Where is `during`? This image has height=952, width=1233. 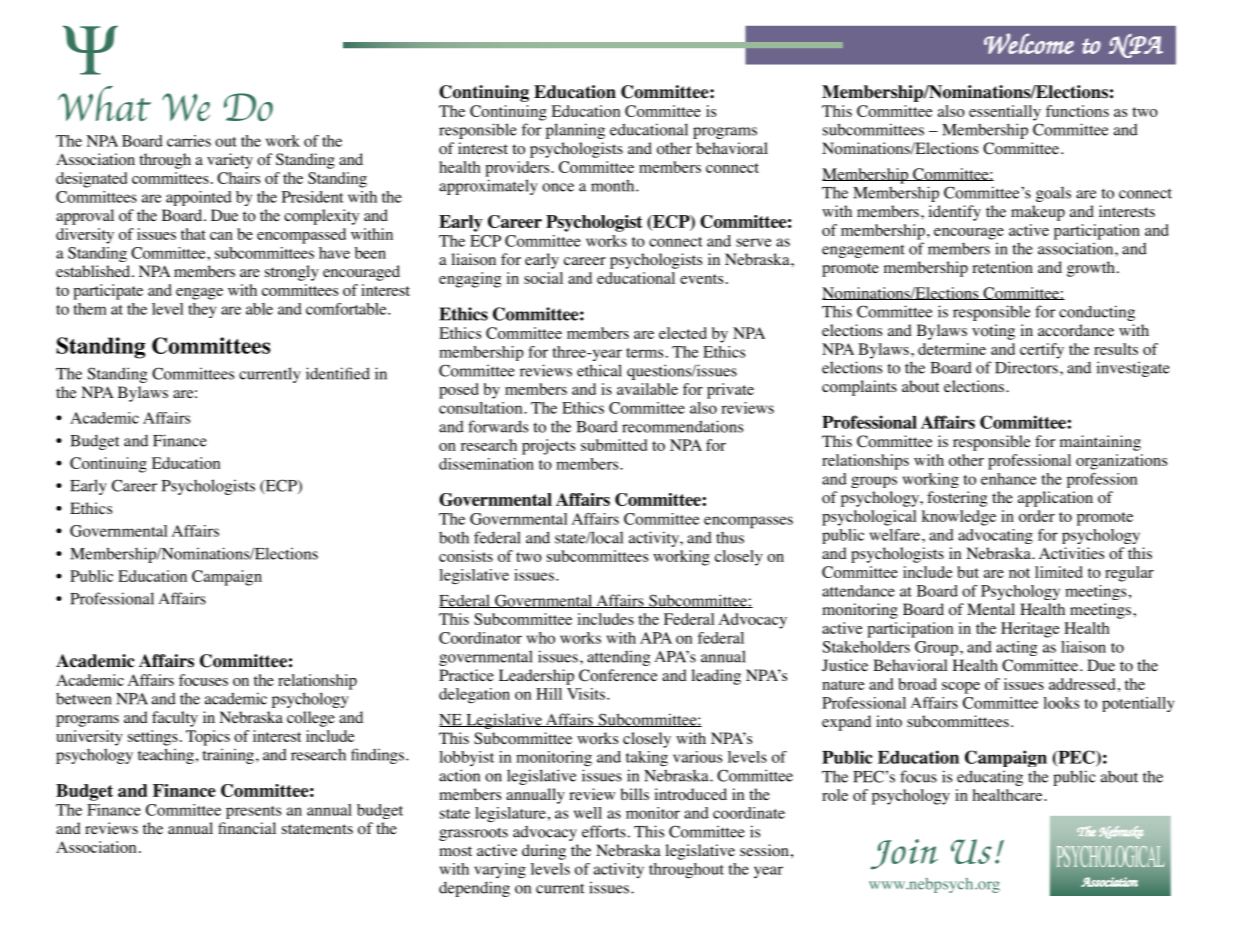
during is located at coordinates (544, 852).
